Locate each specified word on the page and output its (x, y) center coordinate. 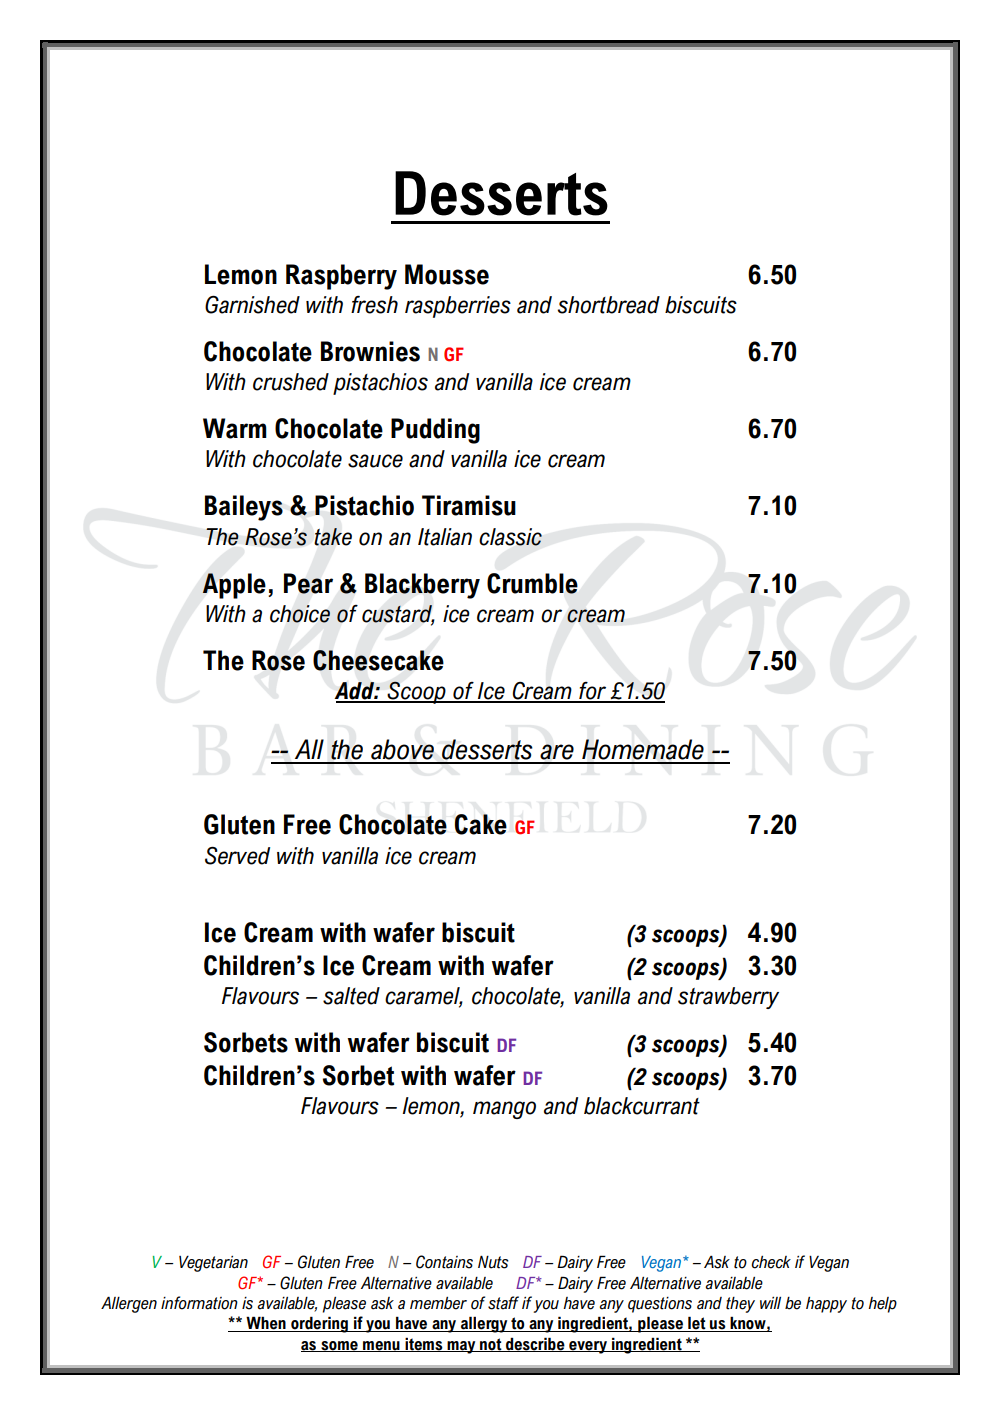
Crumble (532, 583)
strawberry (728, 998)
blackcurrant (642, 1106)
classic (510, 537)
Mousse (447, 274)
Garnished (252, 305)
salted (351, 996)
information (199, 1303)
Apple (234, 586)
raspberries (458, 307)
